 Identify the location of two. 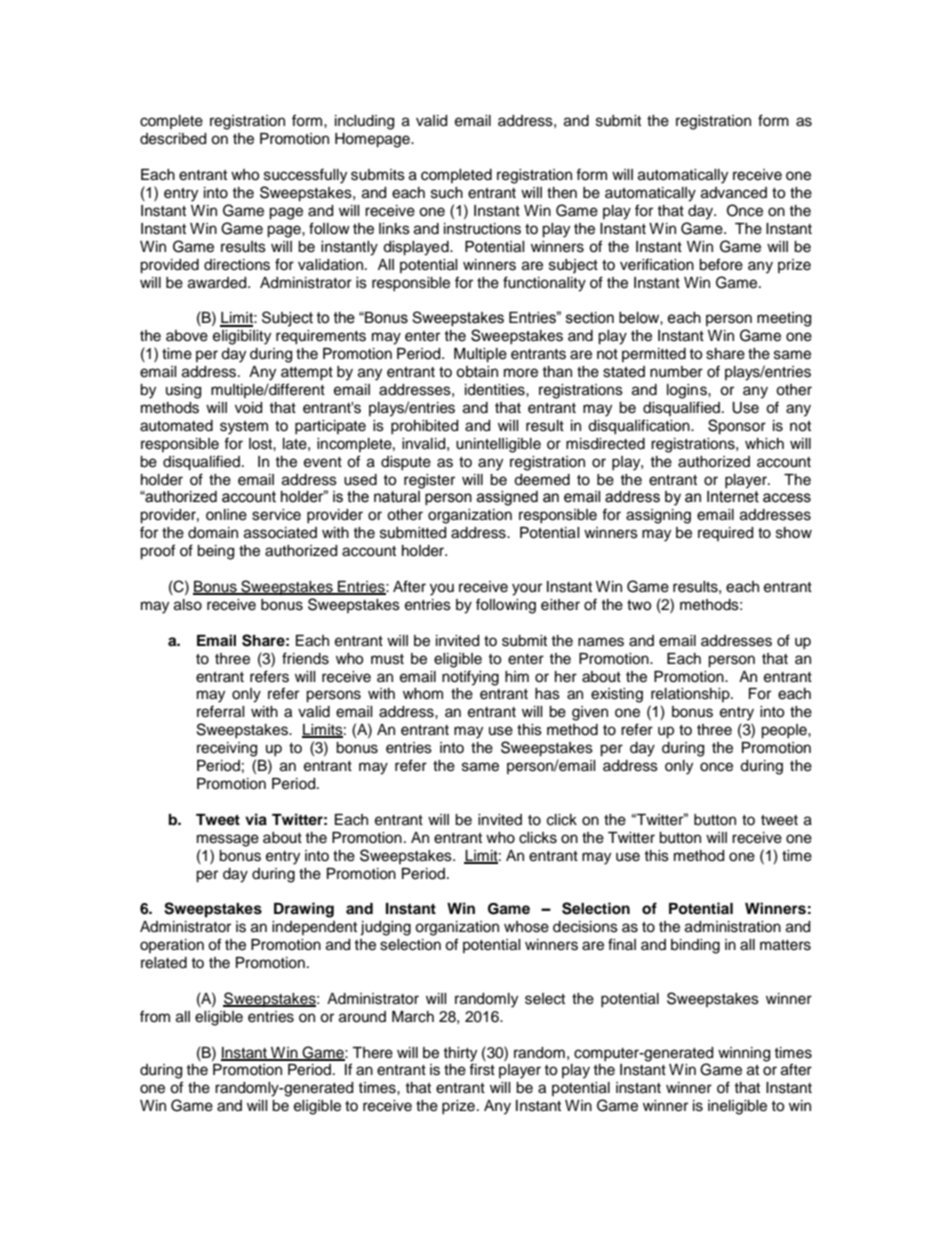
(639, 605).
